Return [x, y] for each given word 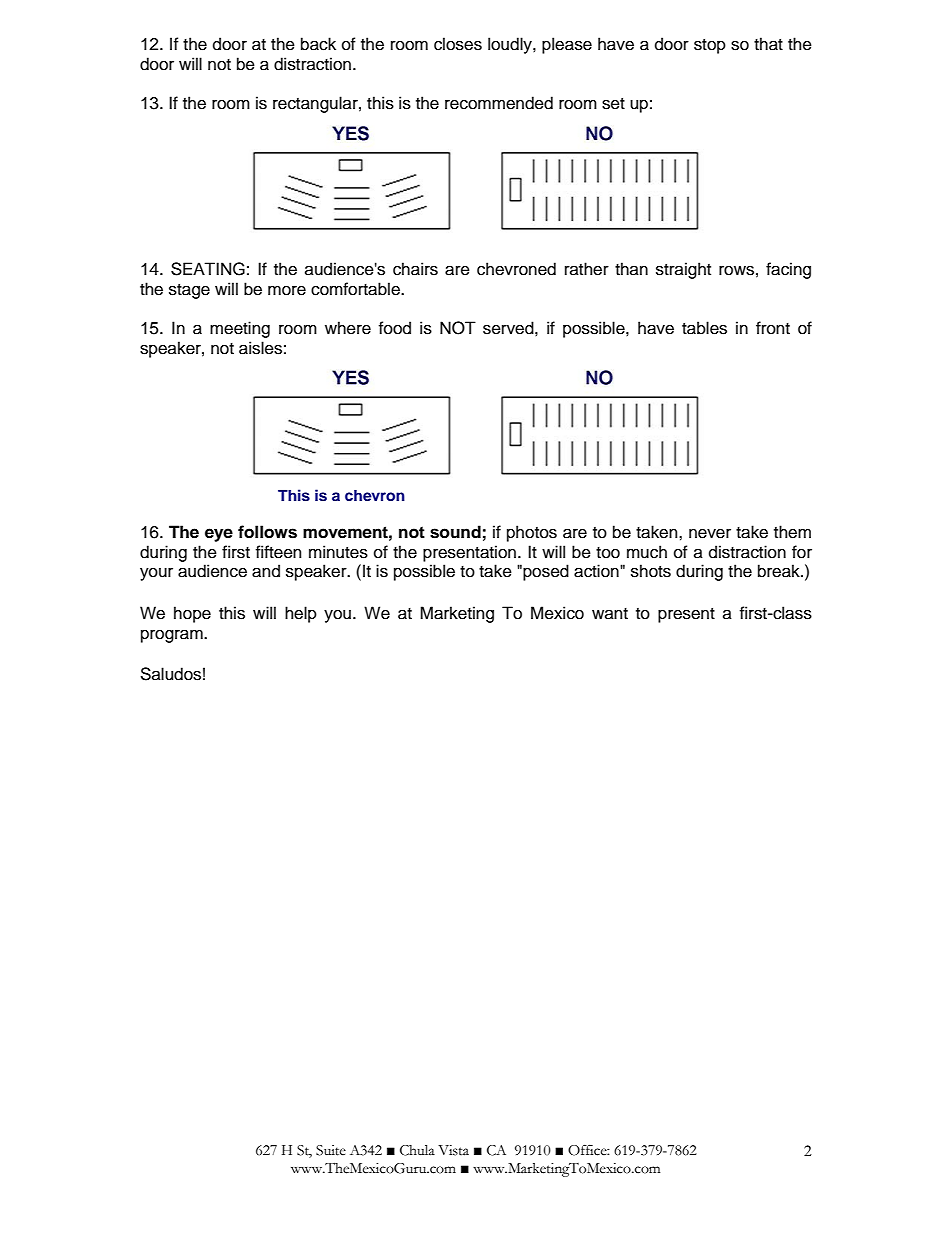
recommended [499, 103]
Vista [453, 1150]
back [318, 44]
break [780, 571]
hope [192, 614]
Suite [331, 1150]
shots [651, 571]
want [610, 614]
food [395, 328]
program [173, 636]
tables [704, 328]
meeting [240, 329]
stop [710, 46]
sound [455, 532]
